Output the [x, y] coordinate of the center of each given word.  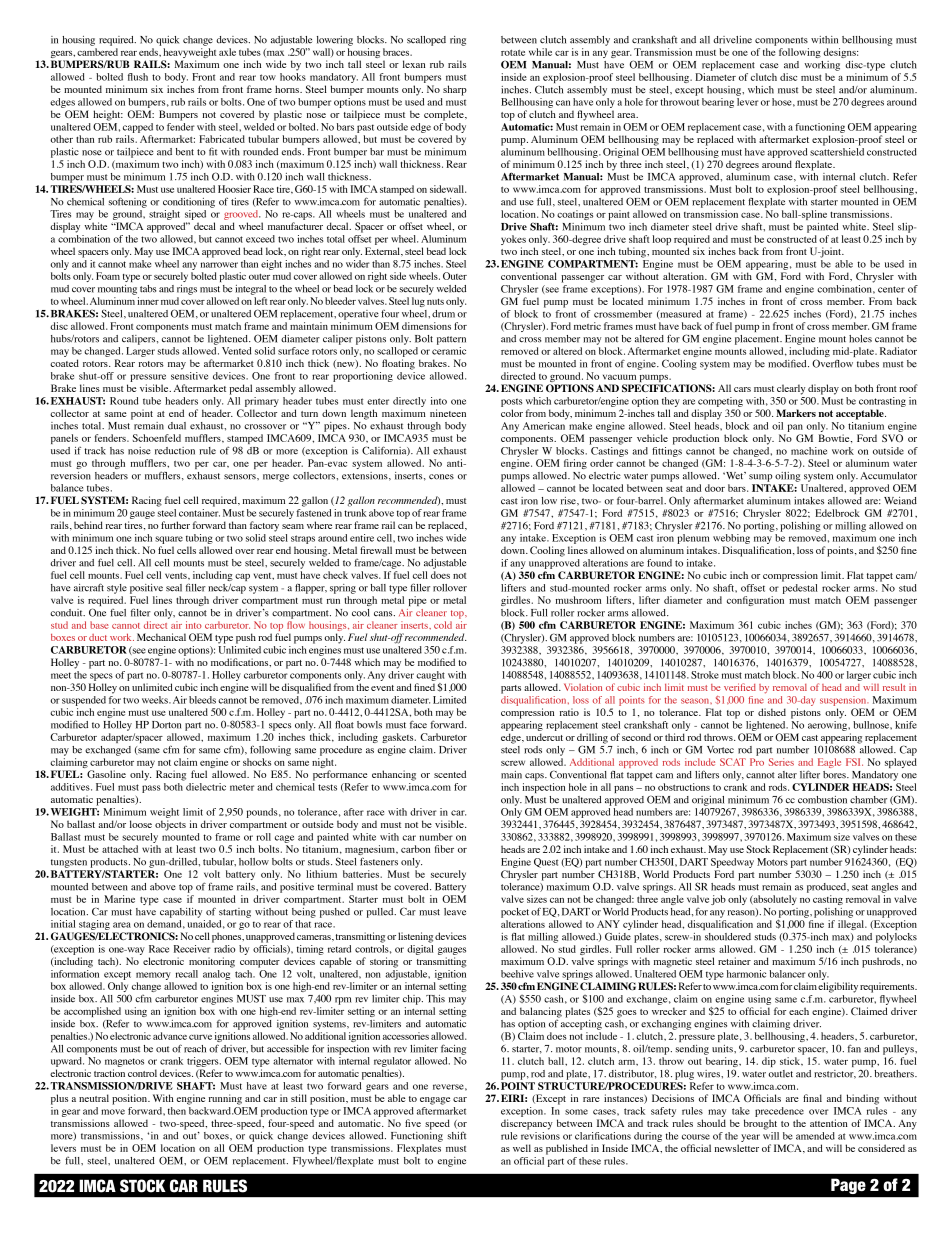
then [177, 1111]
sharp [455, 90]
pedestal [800, 587]
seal [174, 588]
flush [138, 77]
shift [456, 1136]
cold [443, 625]
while [540, 52]
